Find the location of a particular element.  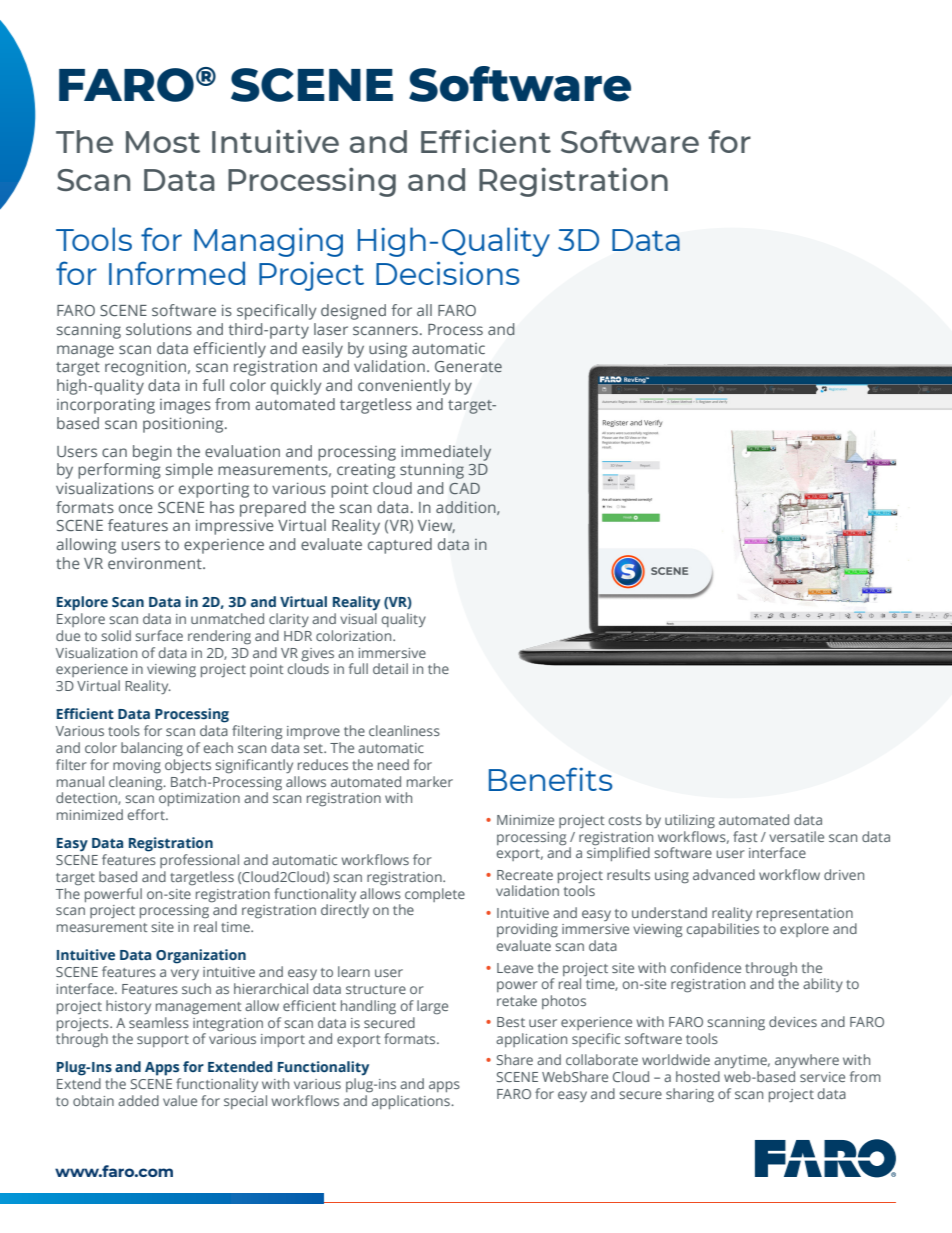

value is located at coordinates (180, 1100).
